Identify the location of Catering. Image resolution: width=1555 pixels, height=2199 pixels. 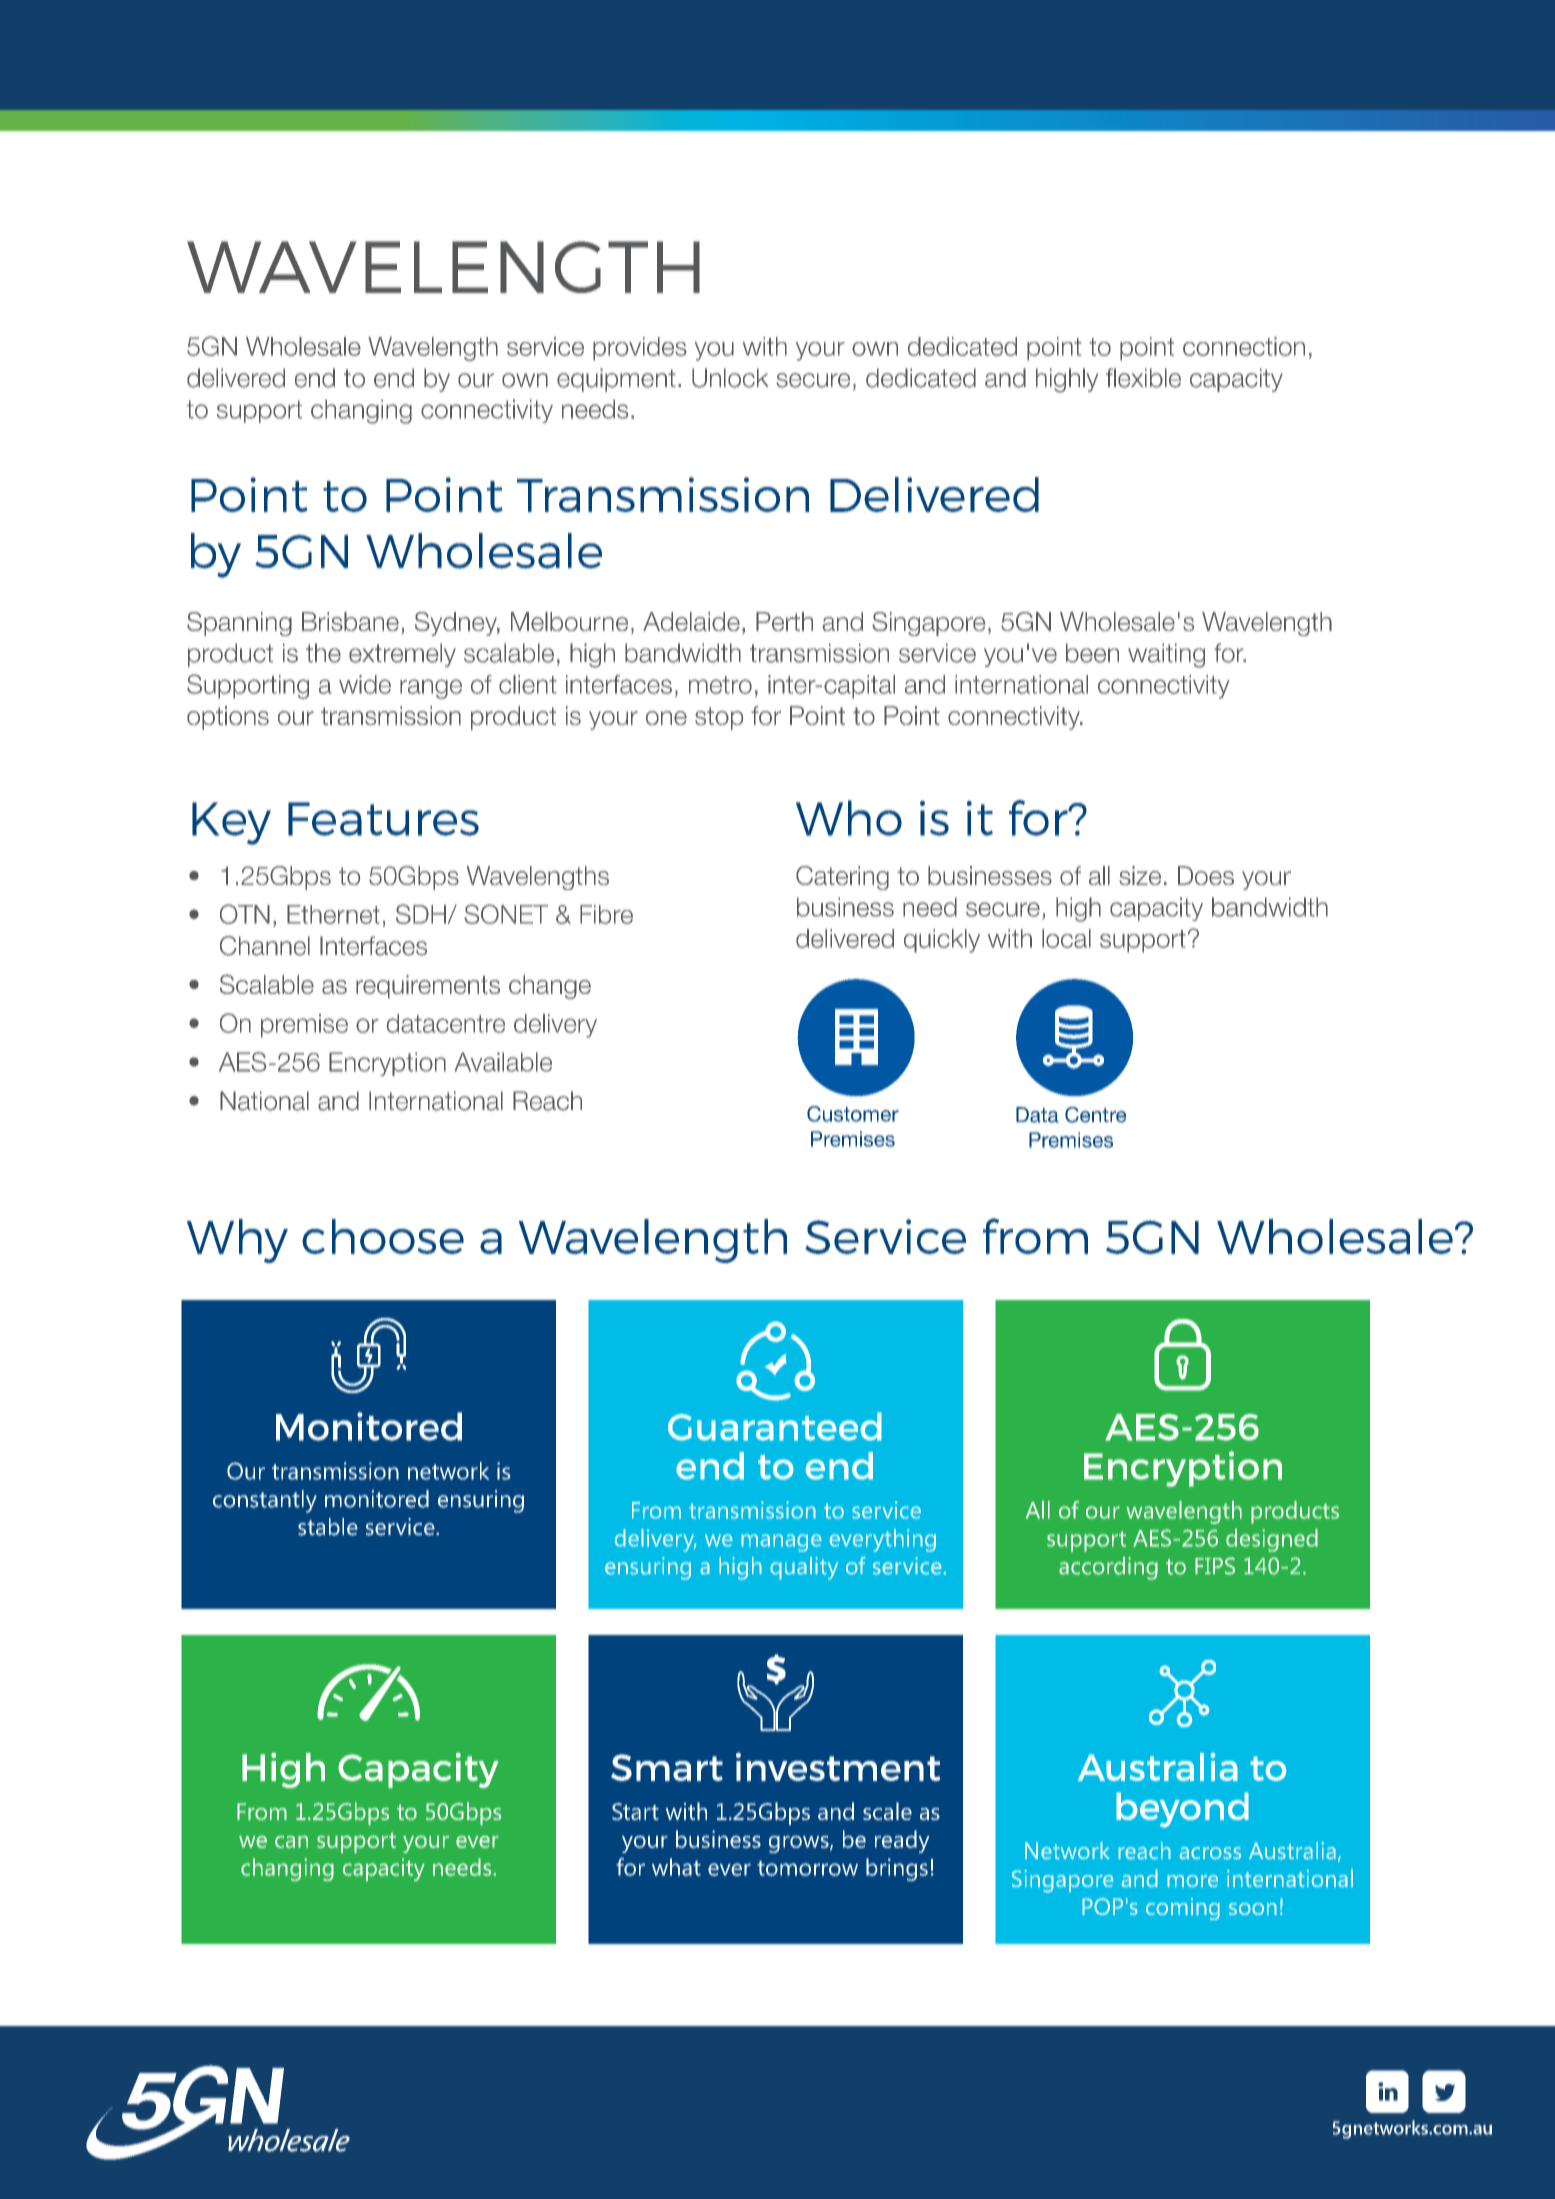
(842, 878).
